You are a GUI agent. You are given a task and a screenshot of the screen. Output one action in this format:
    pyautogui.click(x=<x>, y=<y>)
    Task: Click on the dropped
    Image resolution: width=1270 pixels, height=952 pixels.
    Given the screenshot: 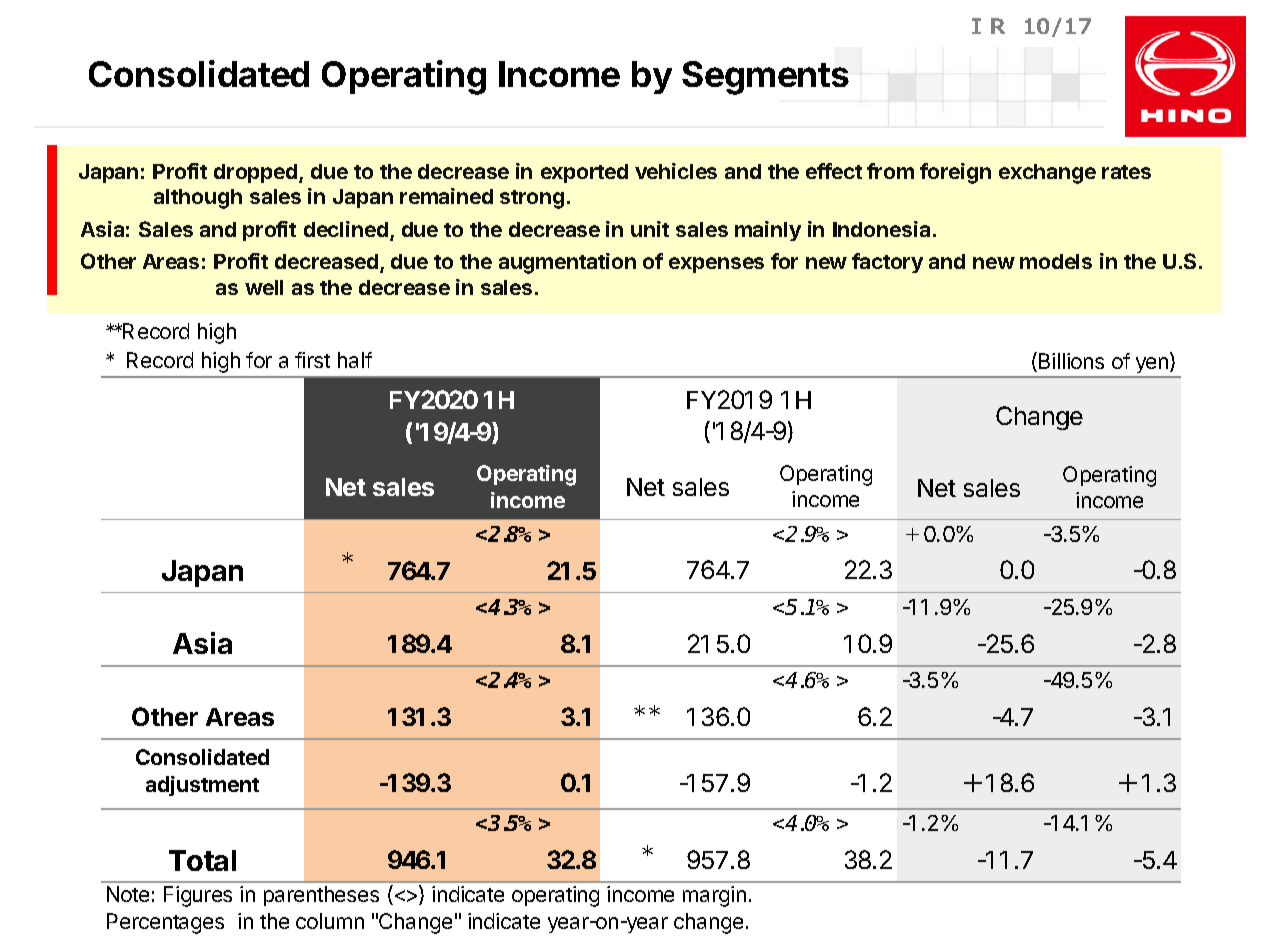 What is the action you would take?
    pyautogui.click(x=257, y=173)
